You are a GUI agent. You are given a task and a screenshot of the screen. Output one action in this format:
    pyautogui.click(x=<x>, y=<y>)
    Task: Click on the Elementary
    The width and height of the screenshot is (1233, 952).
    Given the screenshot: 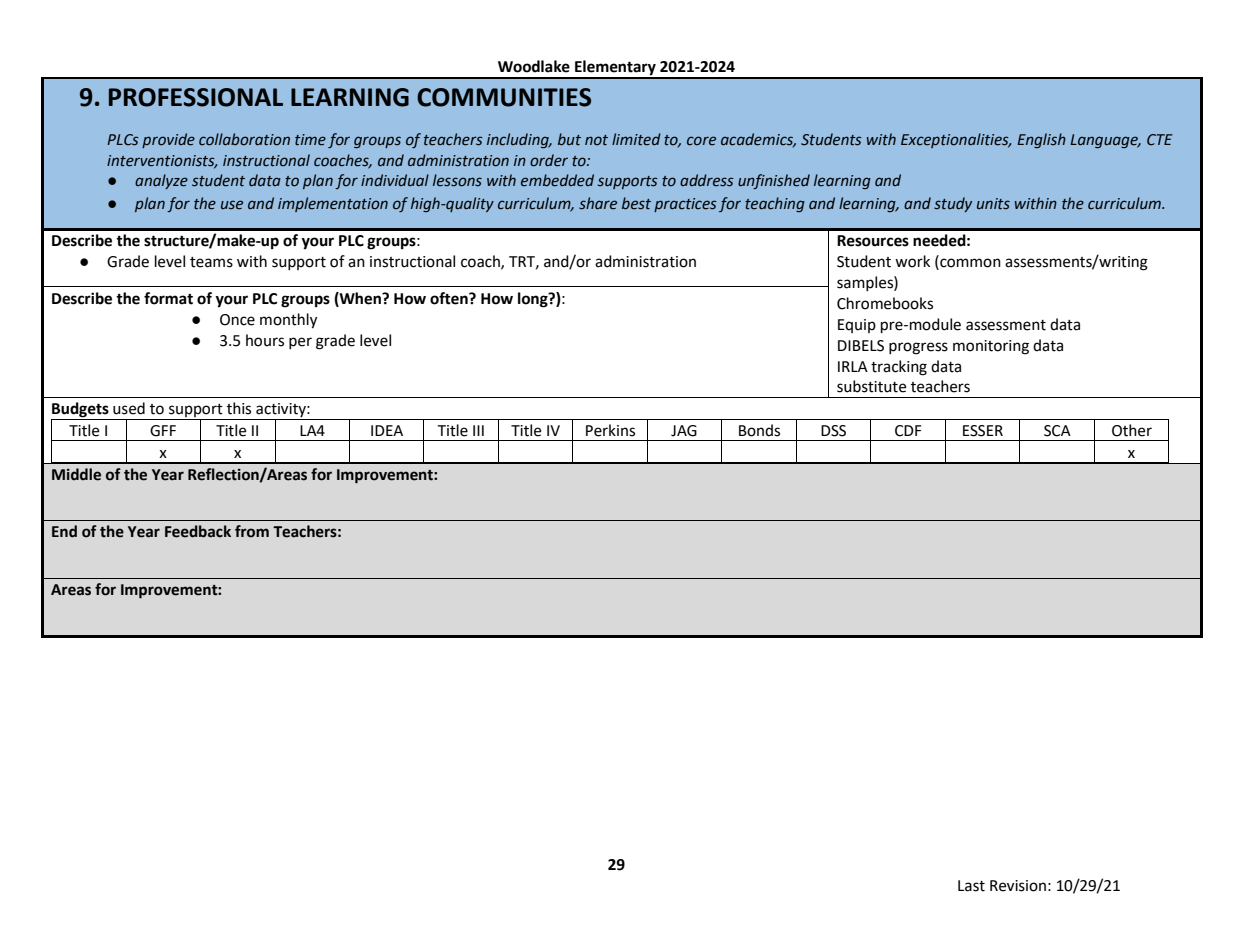 What is the action you would take?
    pyautogui.click(x=615, y=69)
